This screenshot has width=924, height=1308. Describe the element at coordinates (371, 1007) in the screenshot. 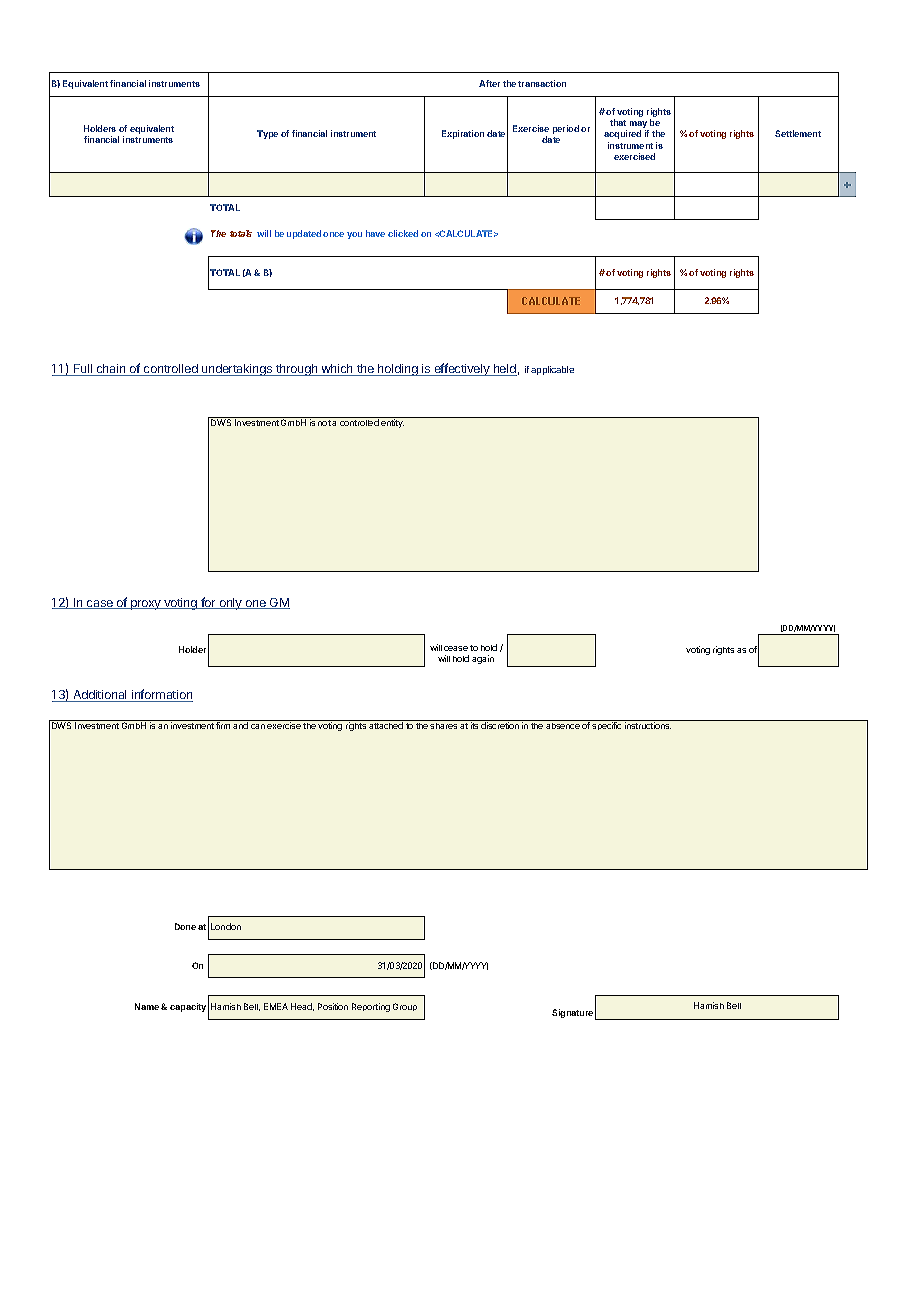

I see `Reporting` at that location.
